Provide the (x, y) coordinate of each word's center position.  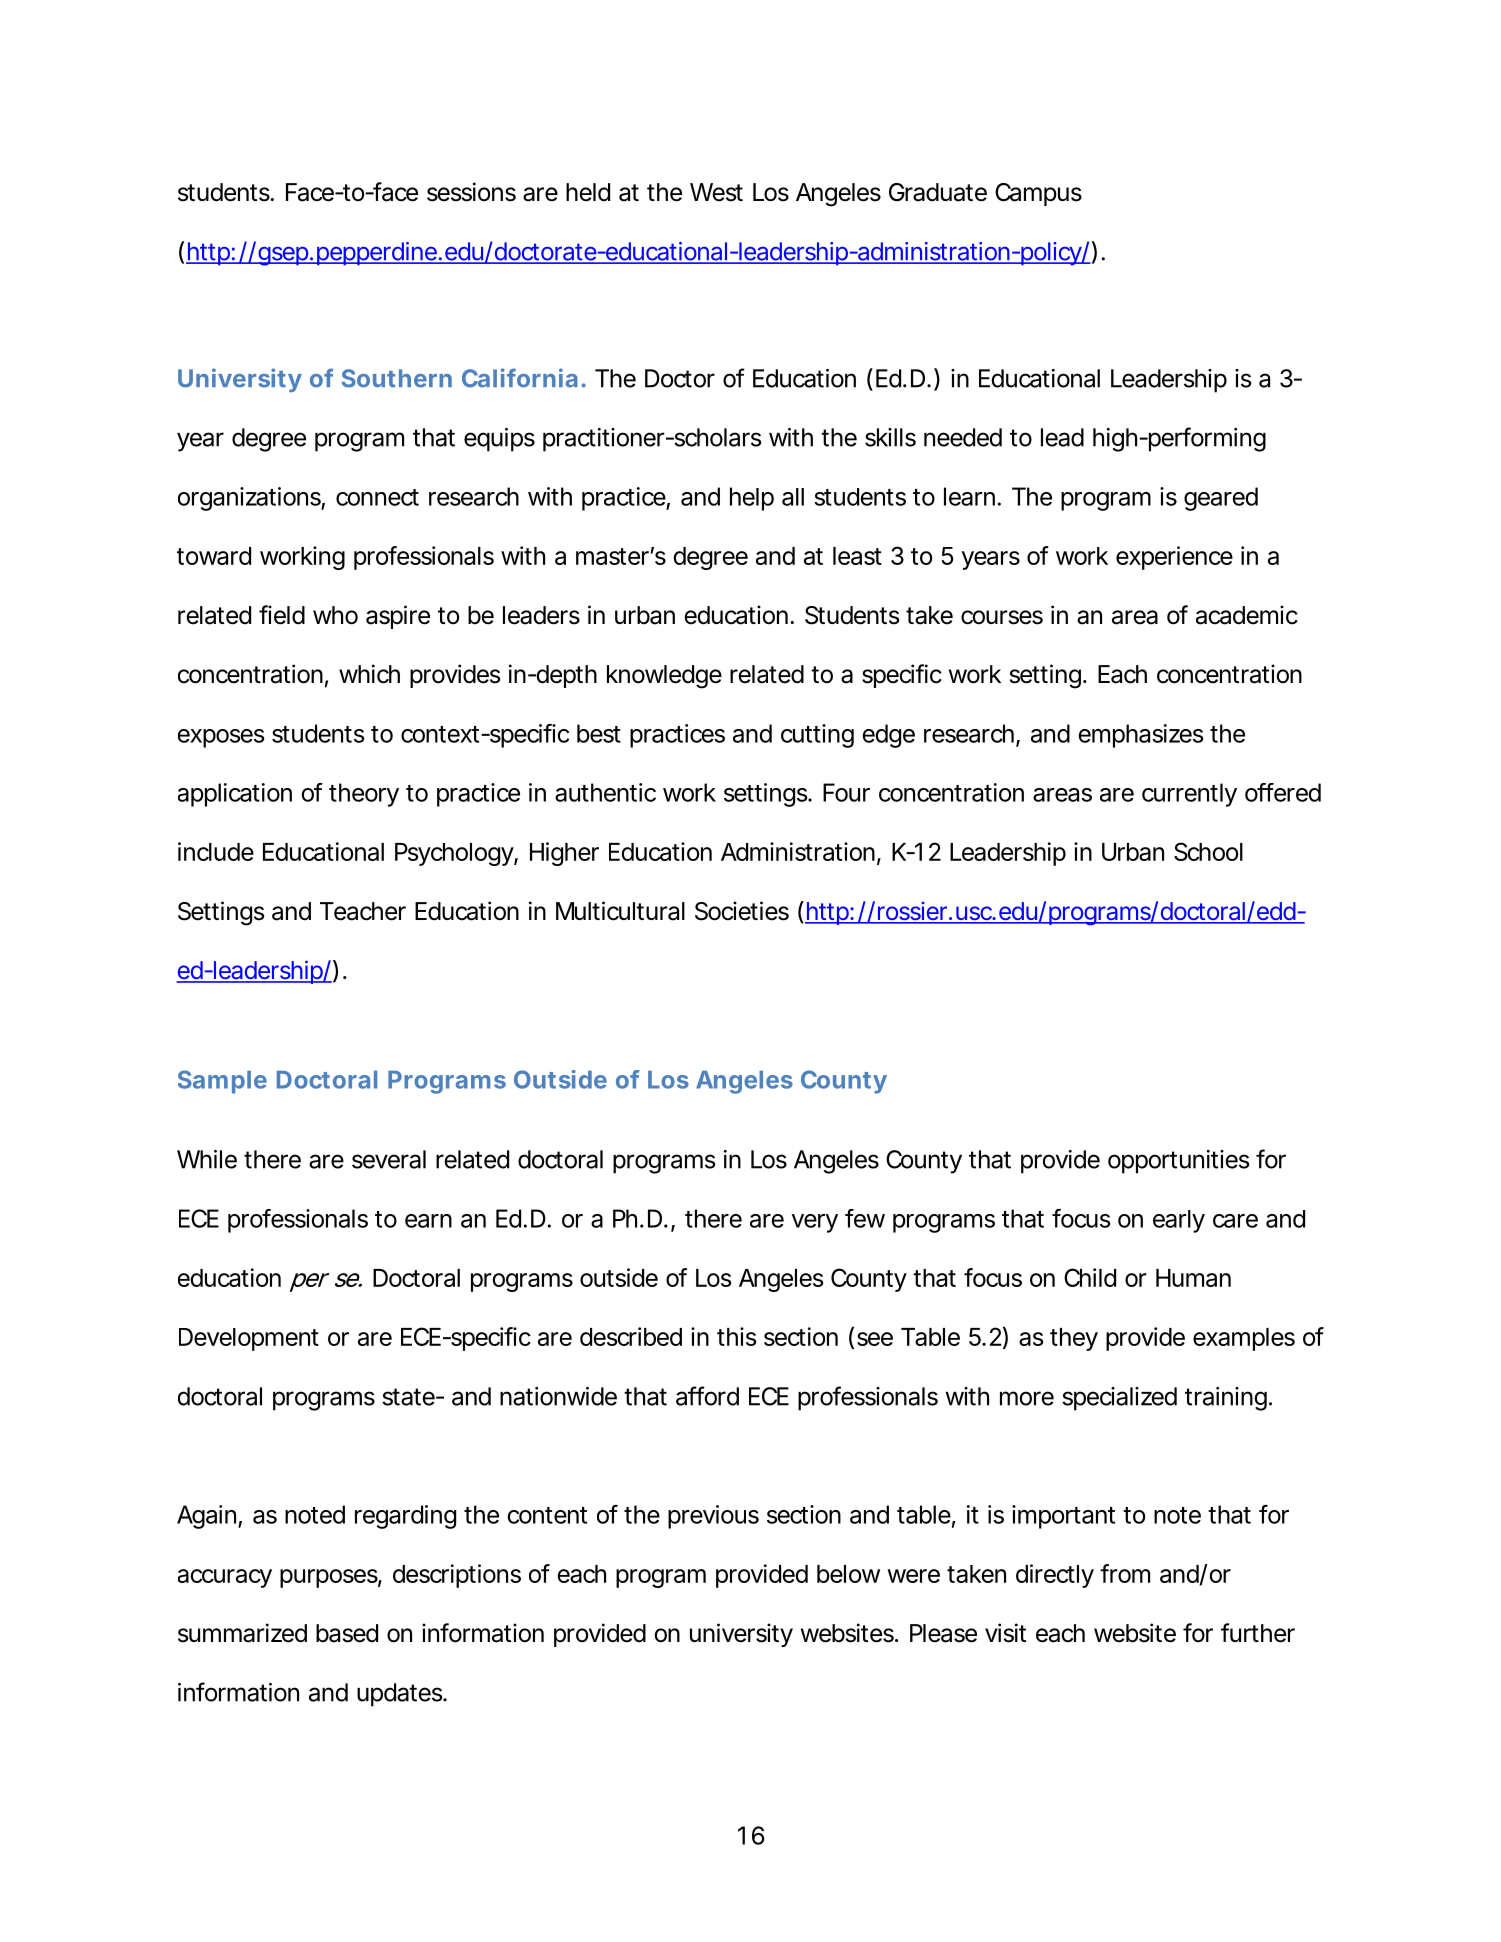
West (716, 192)
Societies (742, 911)
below (848, 1574)
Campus (1038, 194)
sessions (471, 192)
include (216, 851)
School (1208, 851)
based (347, 1633)
